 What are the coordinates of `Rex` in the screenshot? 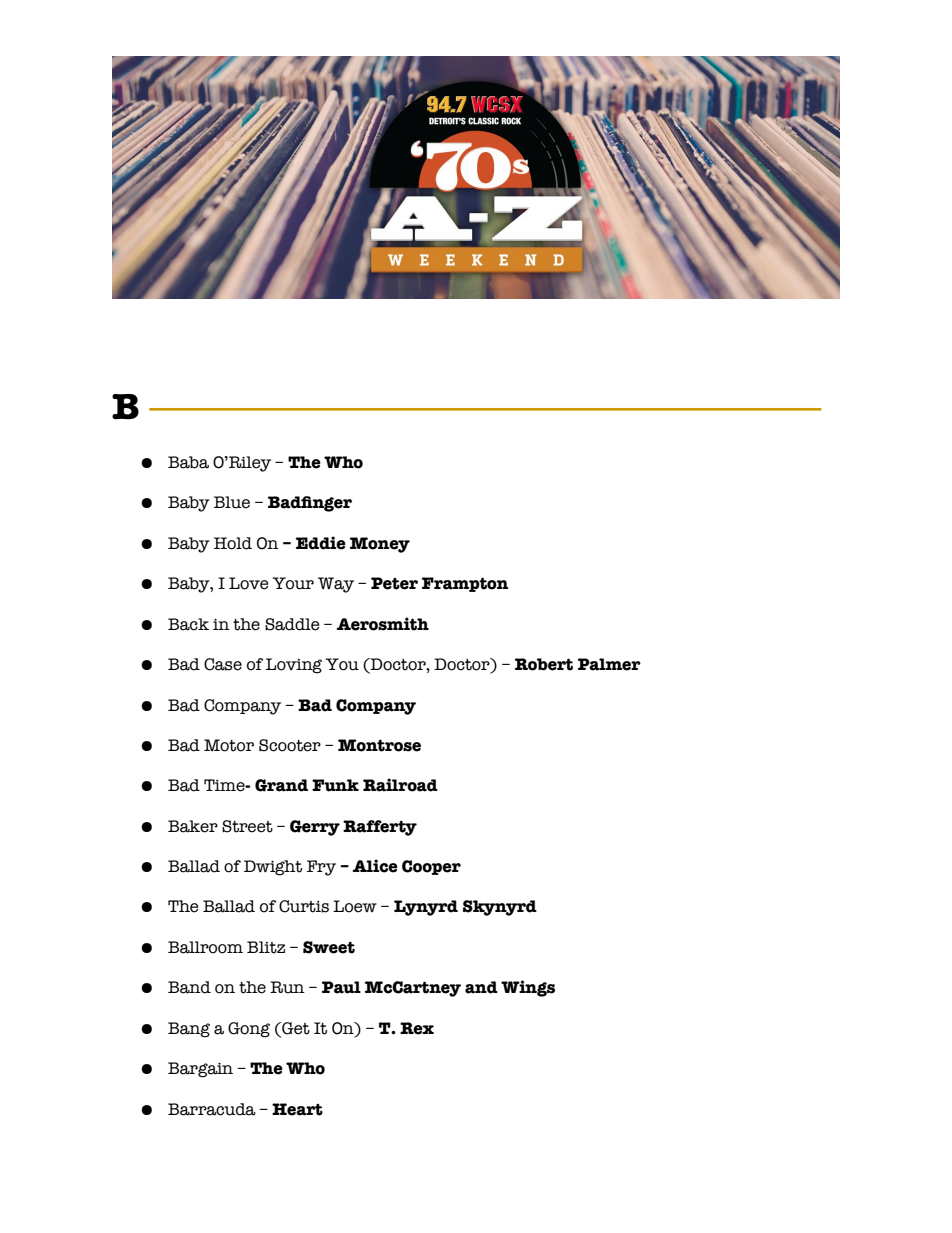 It's located at (417, 1028).
